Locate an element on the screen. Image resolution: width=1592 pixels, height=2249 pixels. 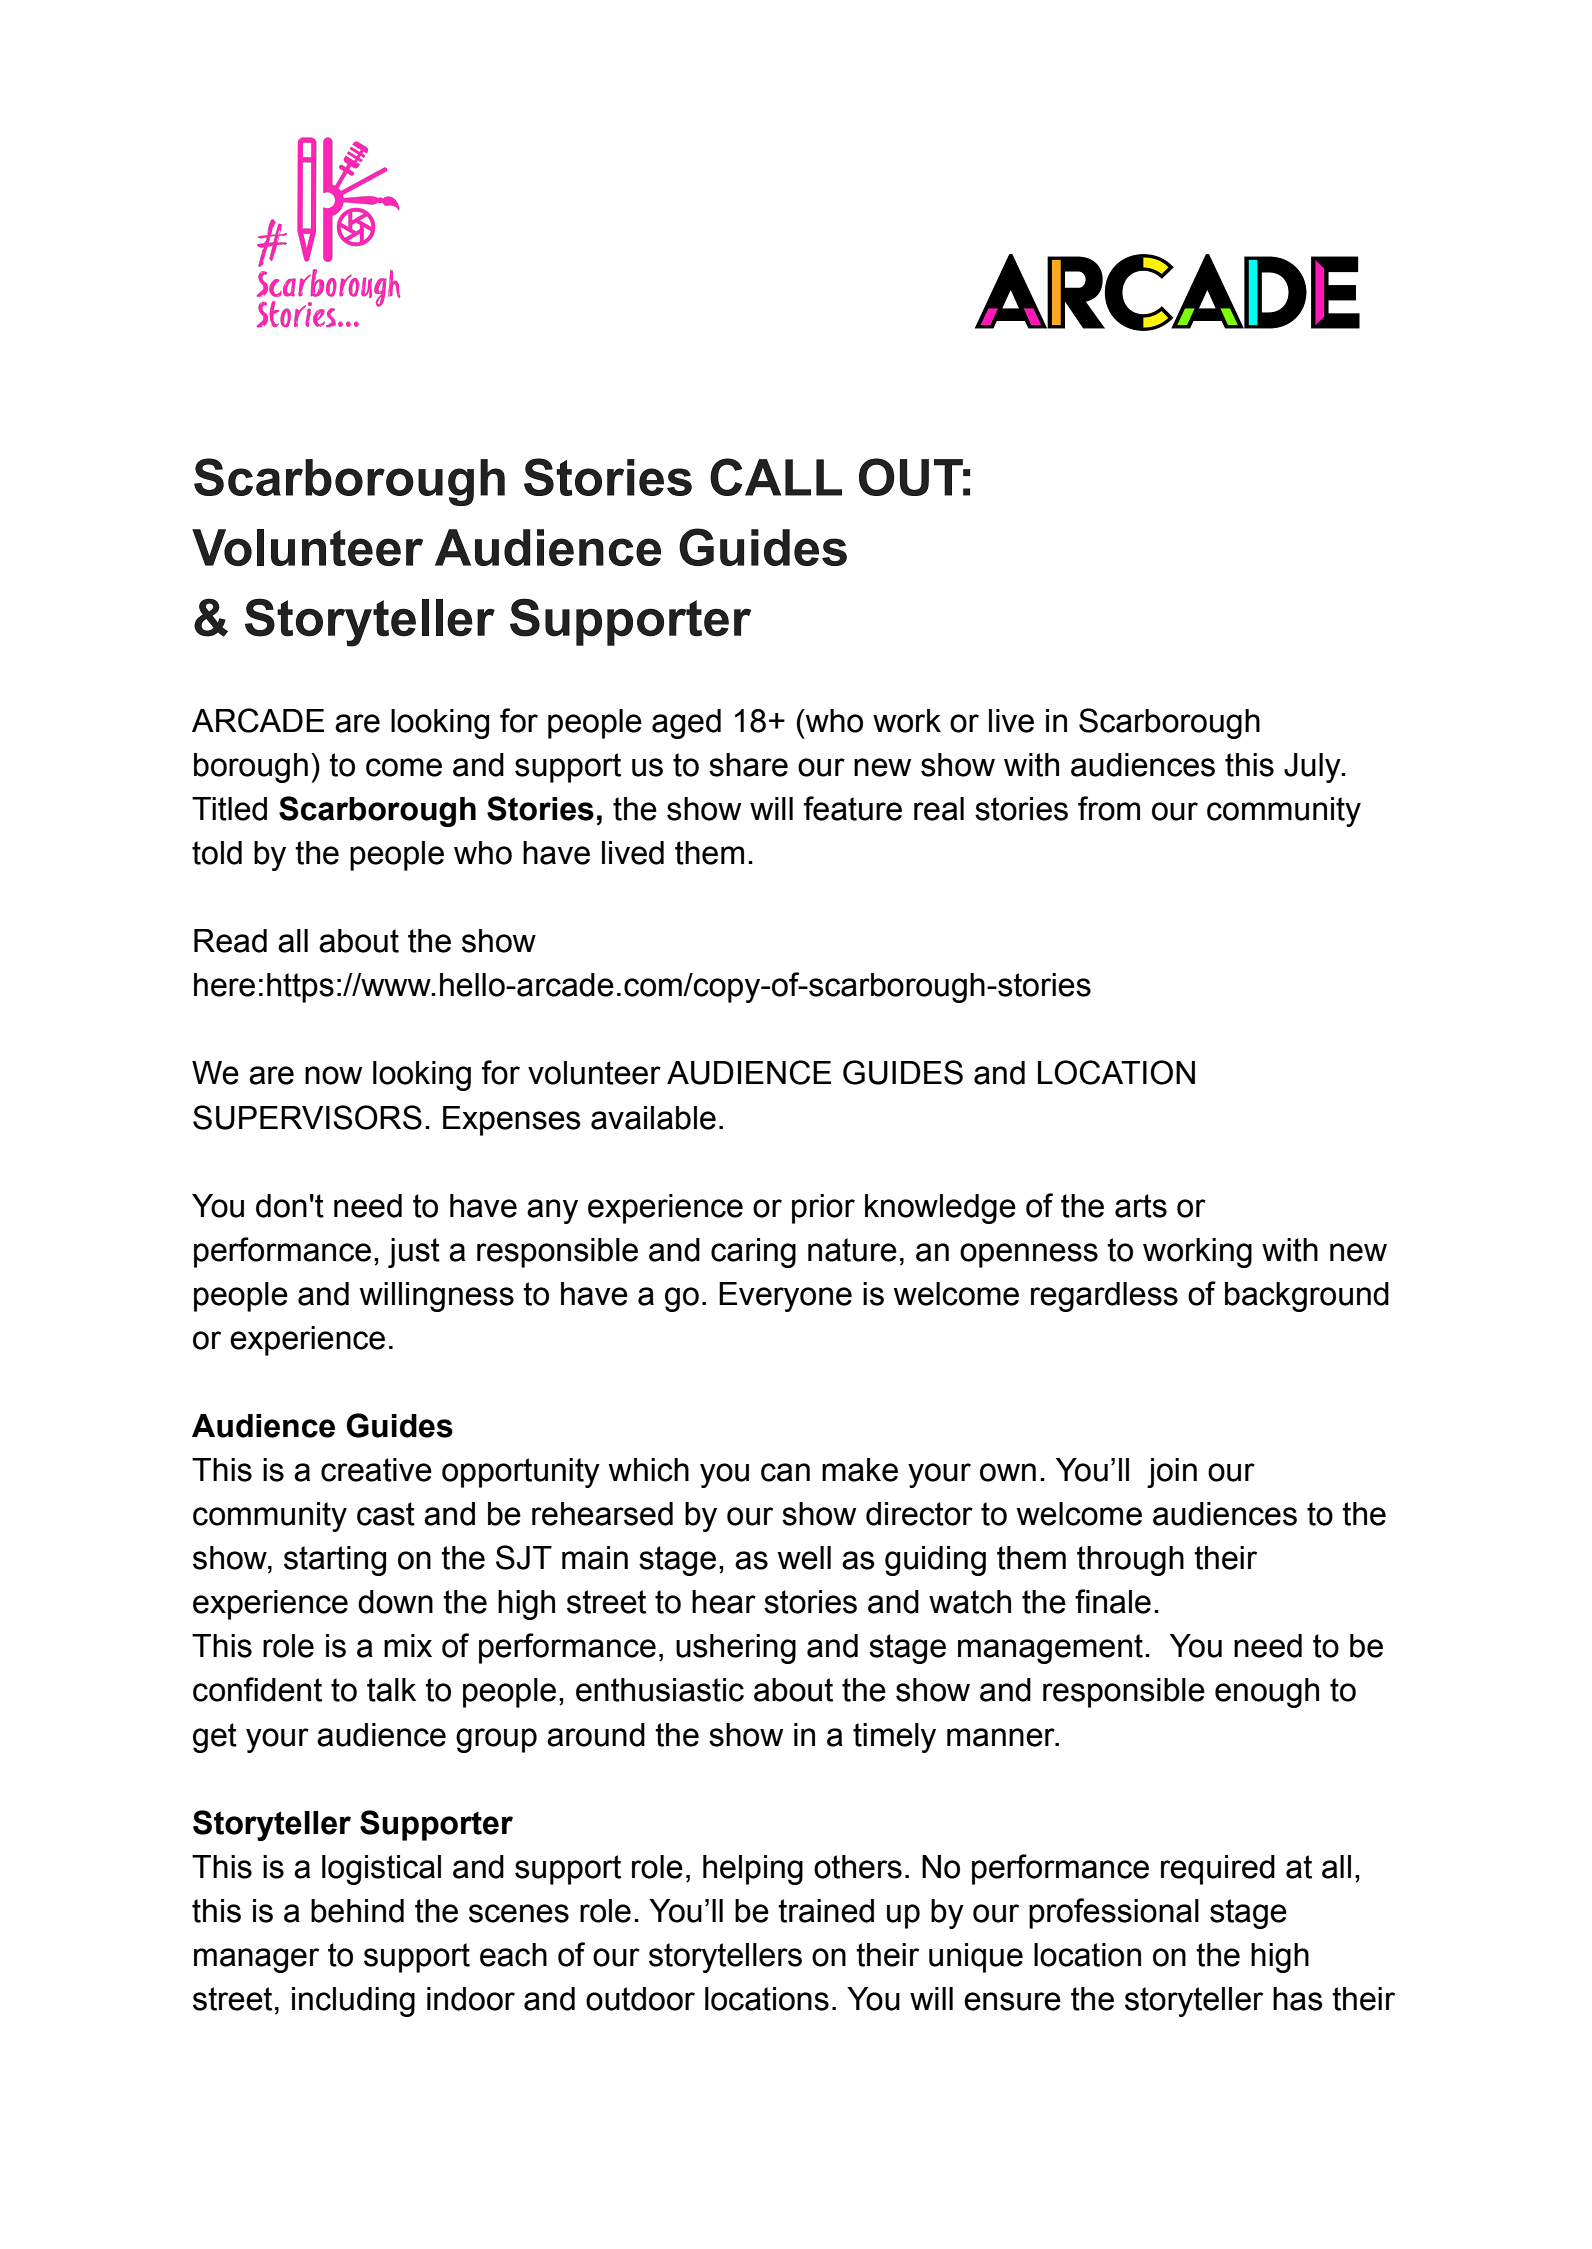
join is located at coordinates (1172, 1473).
